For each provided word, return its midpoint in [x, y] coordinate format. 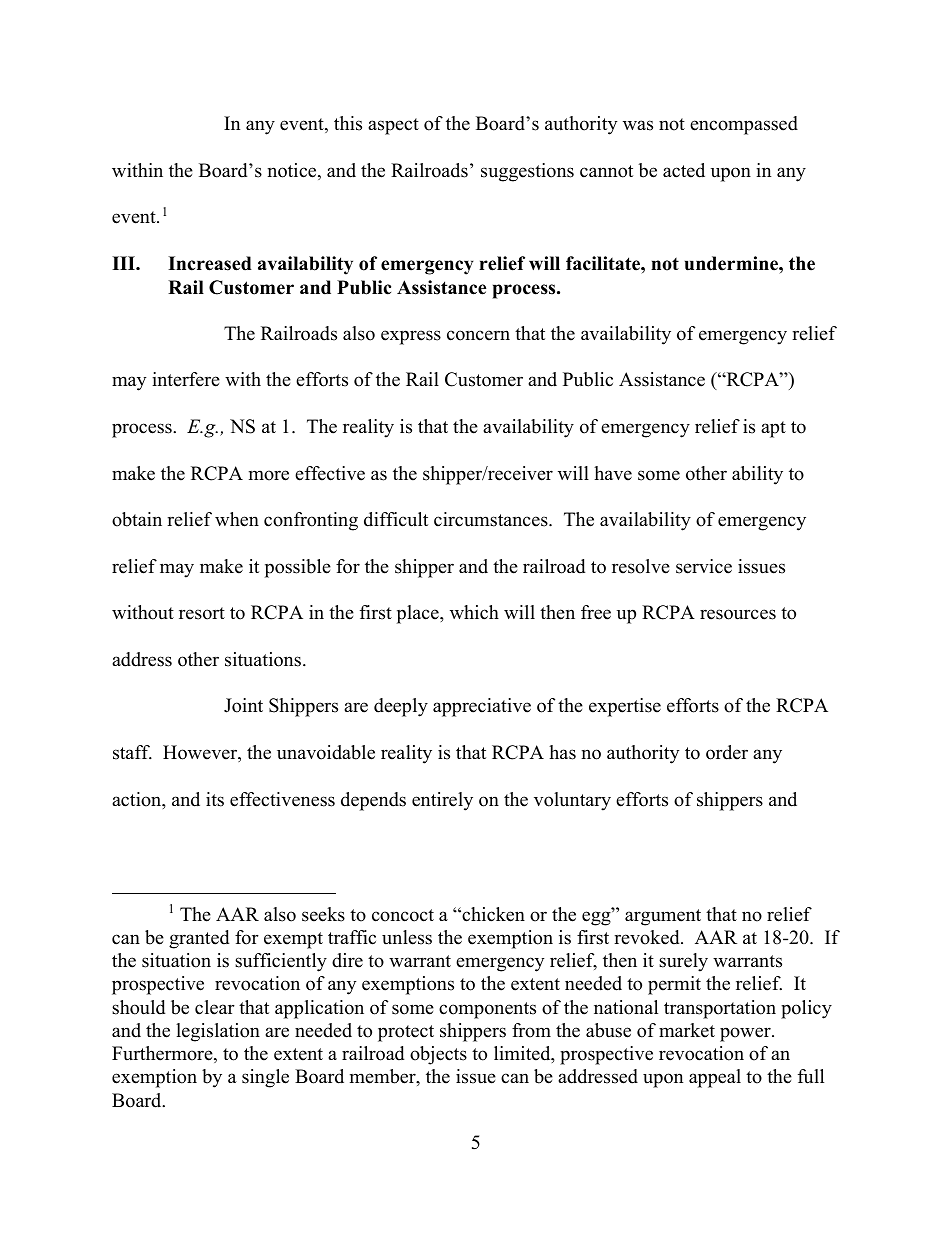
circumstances [492, 519]
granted [199, 939]
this [348, 123]
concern [478, 335]
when [237, 519]
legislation [218, 1032]
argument [663, 917]
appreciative [482, 707]
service [704, 566]
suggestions [527, 172]
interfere [186, 379]
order [727, 752]
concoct [403, 915]
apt [773, 429]
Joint [243, 705]
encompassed [744, 125]
